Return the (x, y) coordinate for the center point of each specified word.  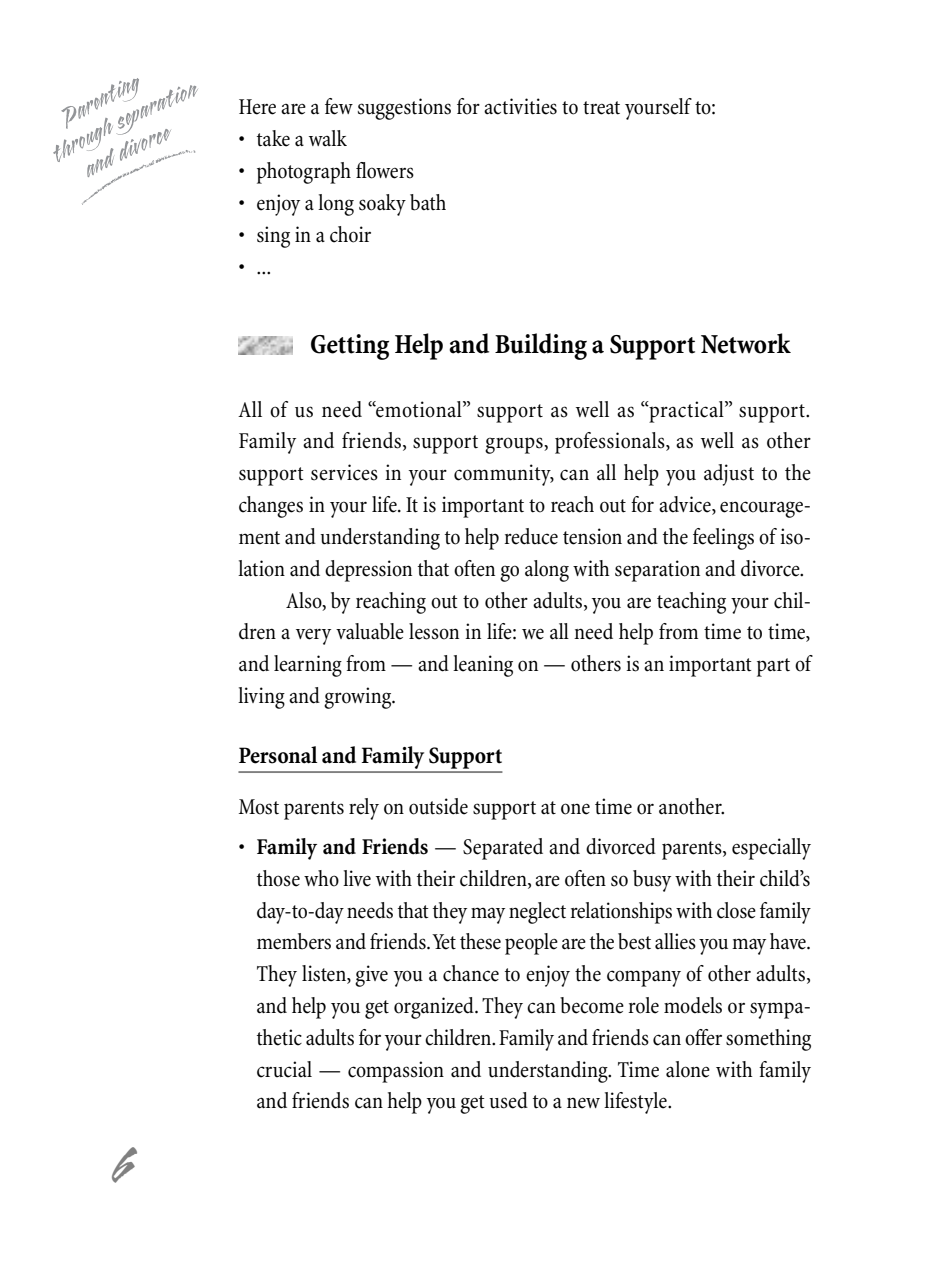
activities (520, 106)
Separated (503, 849)
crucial (284, 1069)
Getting (350, 347)
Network (746, 343)
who (321, 878)
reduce (531, 536)
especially (771, 849)
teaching (691, 603)
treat (601, 108)
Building (541, 346)
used (508, 1100)
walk (328, 138)
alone (688, 1069)
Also (305, 601)
